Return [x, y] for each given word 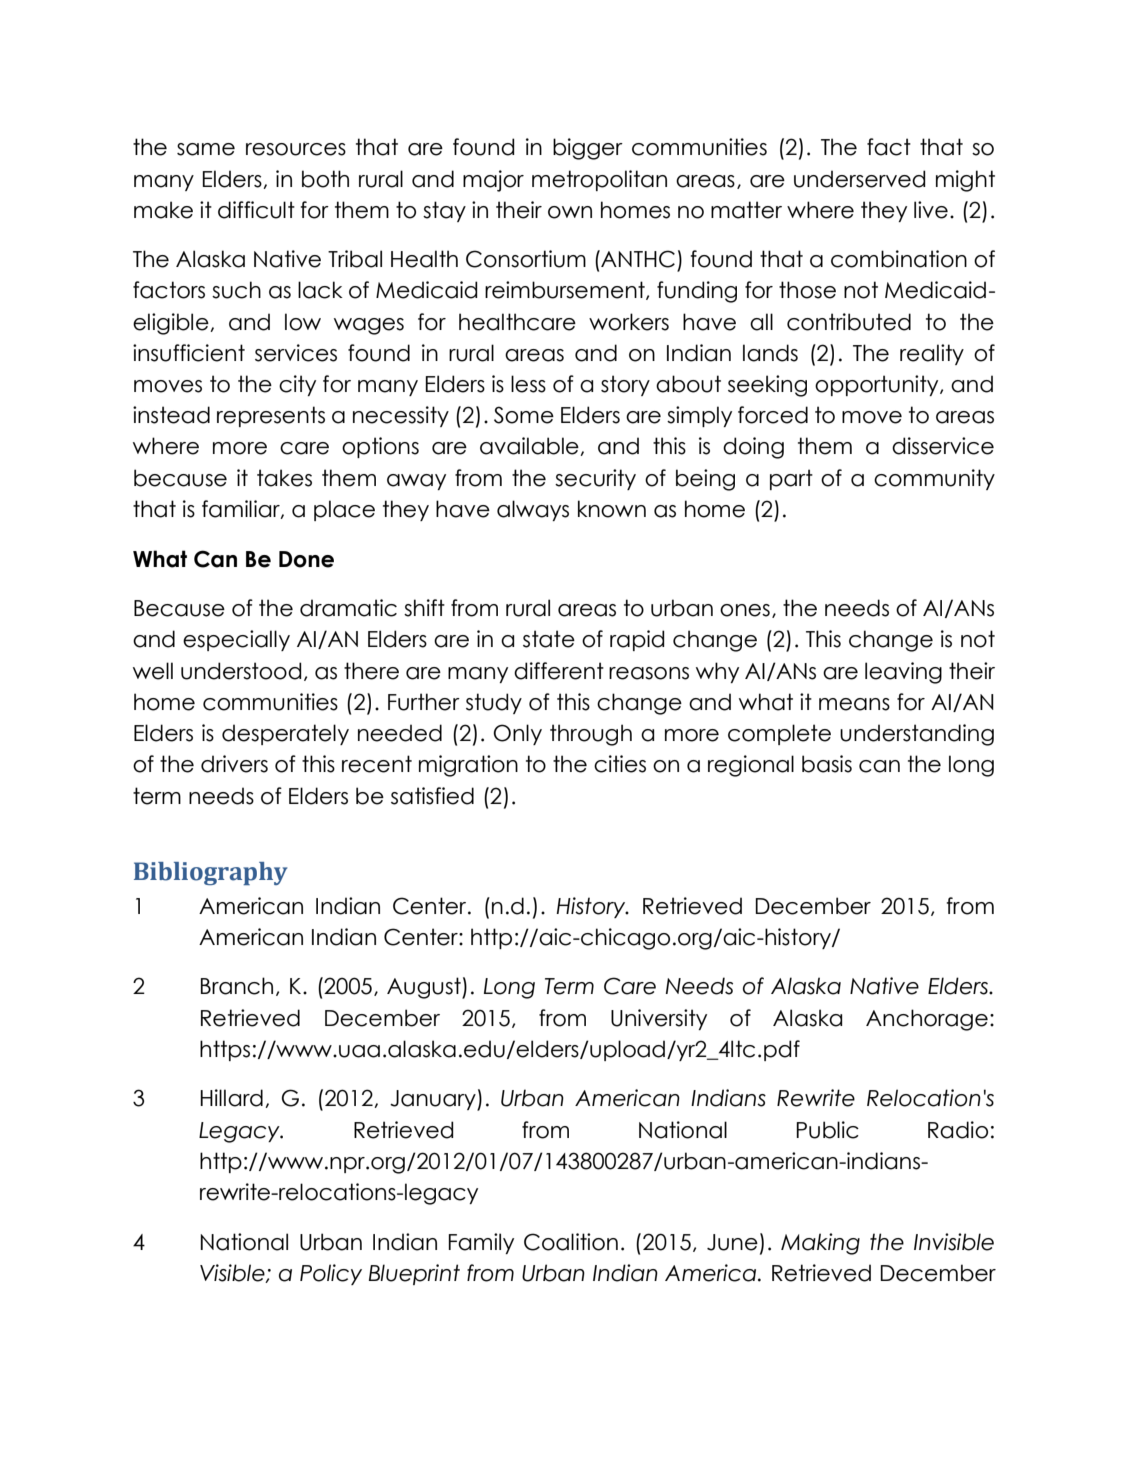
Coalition [571, 1242]
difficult [256, 210]
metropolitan [599, 180]
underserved [860, 179]
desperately [285, 734]
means [854, 704]
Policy [331, 1274]
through [591, 735]
